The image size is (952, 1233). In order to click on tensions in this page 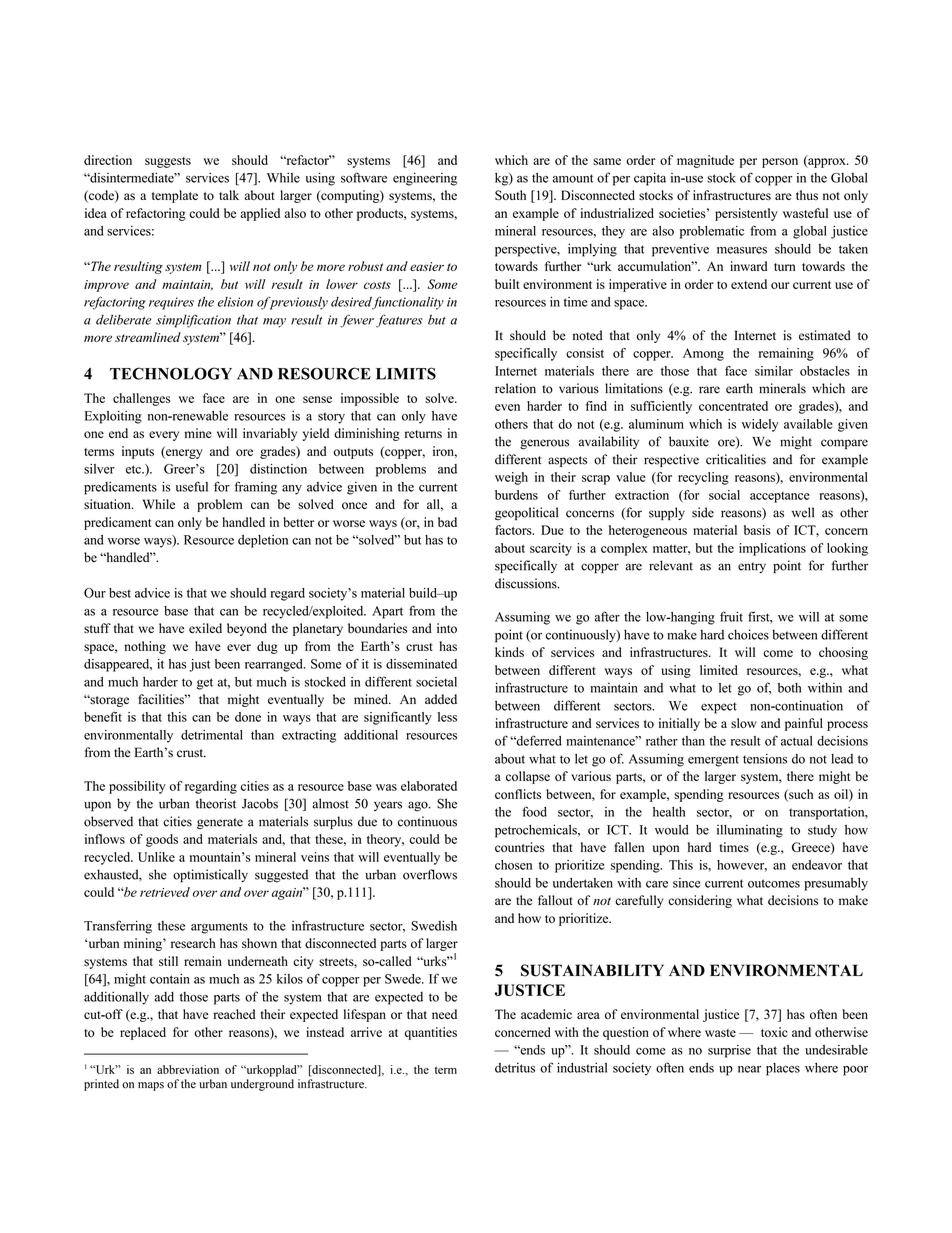, I will do `click(765, 758)`.
